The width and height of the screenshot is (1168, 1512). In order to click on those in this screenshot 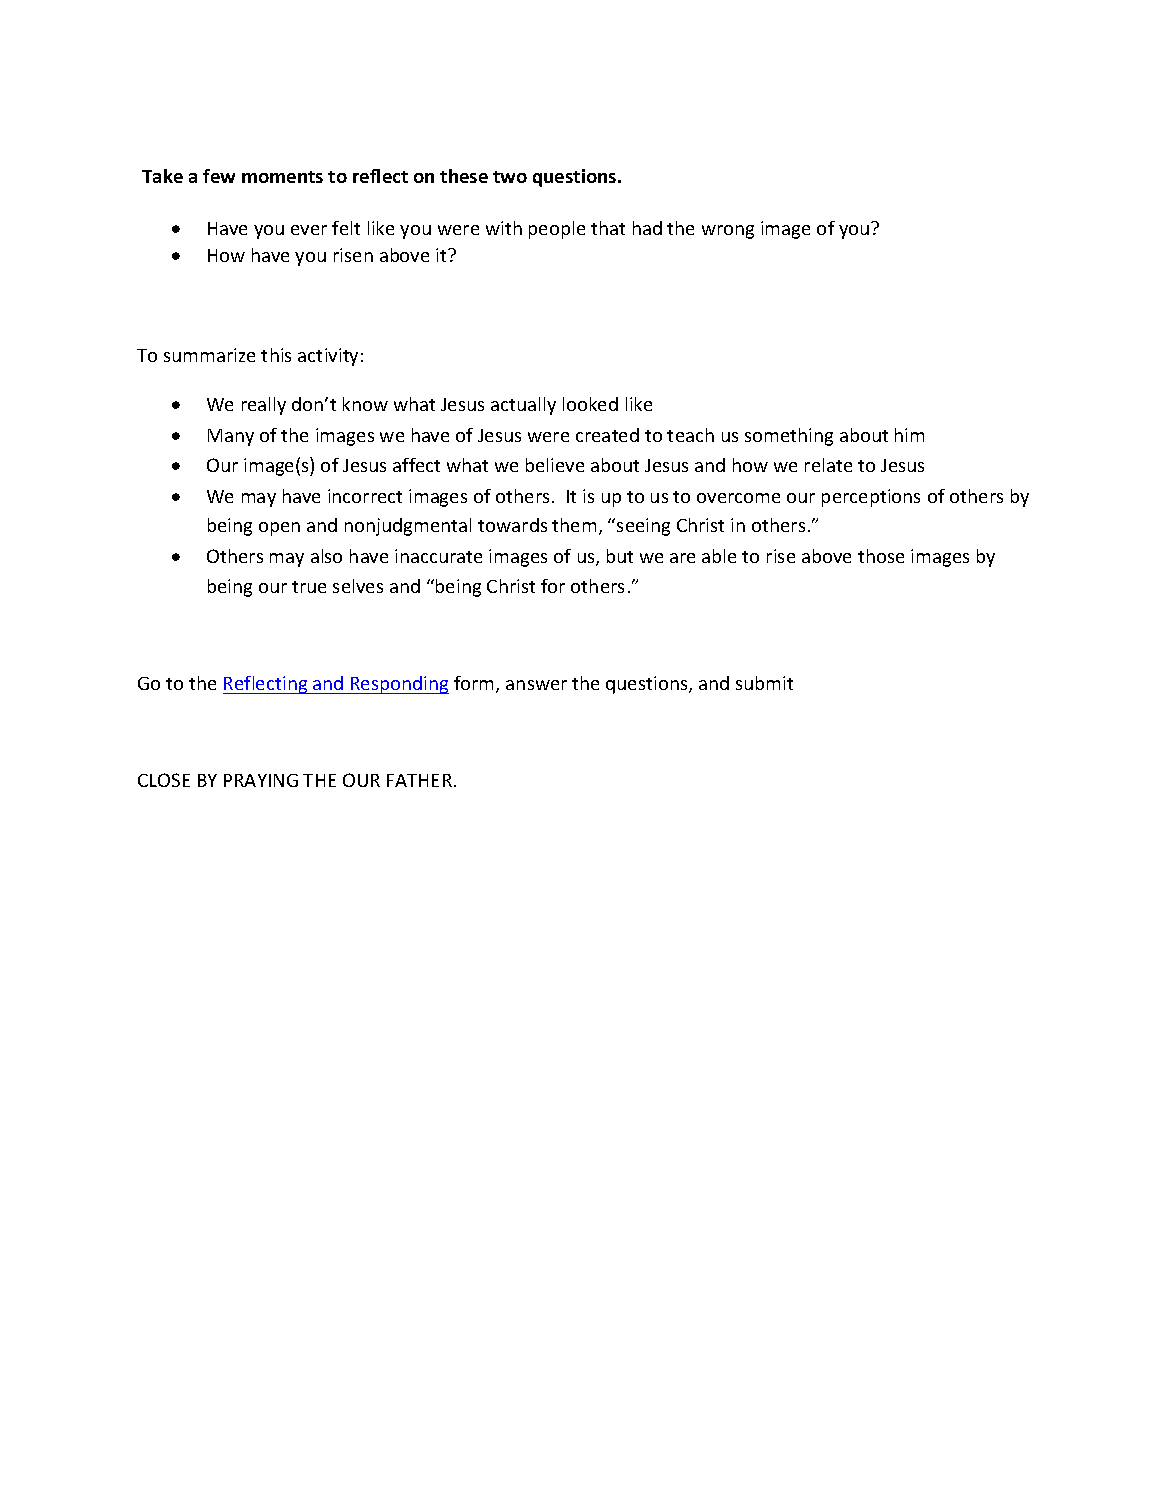, I will do `click(881, 556)`.
